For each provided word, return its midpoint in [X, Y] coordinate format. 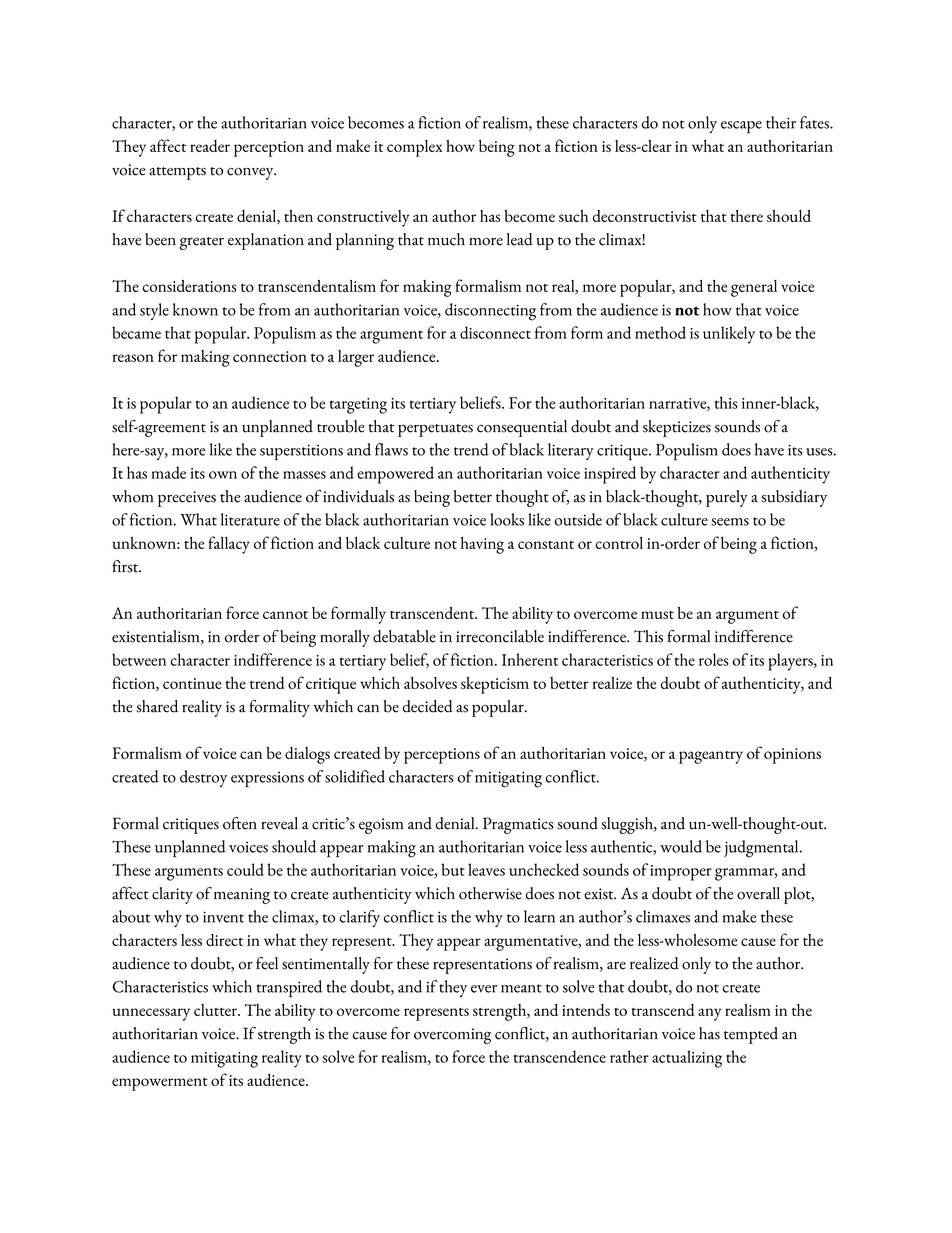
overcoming [452, 1036]
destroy [203, 778]
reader [210, 146]
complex [415, 148]
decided [428, 706]
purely [727, 498]
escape [741, 127]
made [168, 472]
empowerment [160, 1084]
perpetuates [435, 430]
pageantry [711, 757]
